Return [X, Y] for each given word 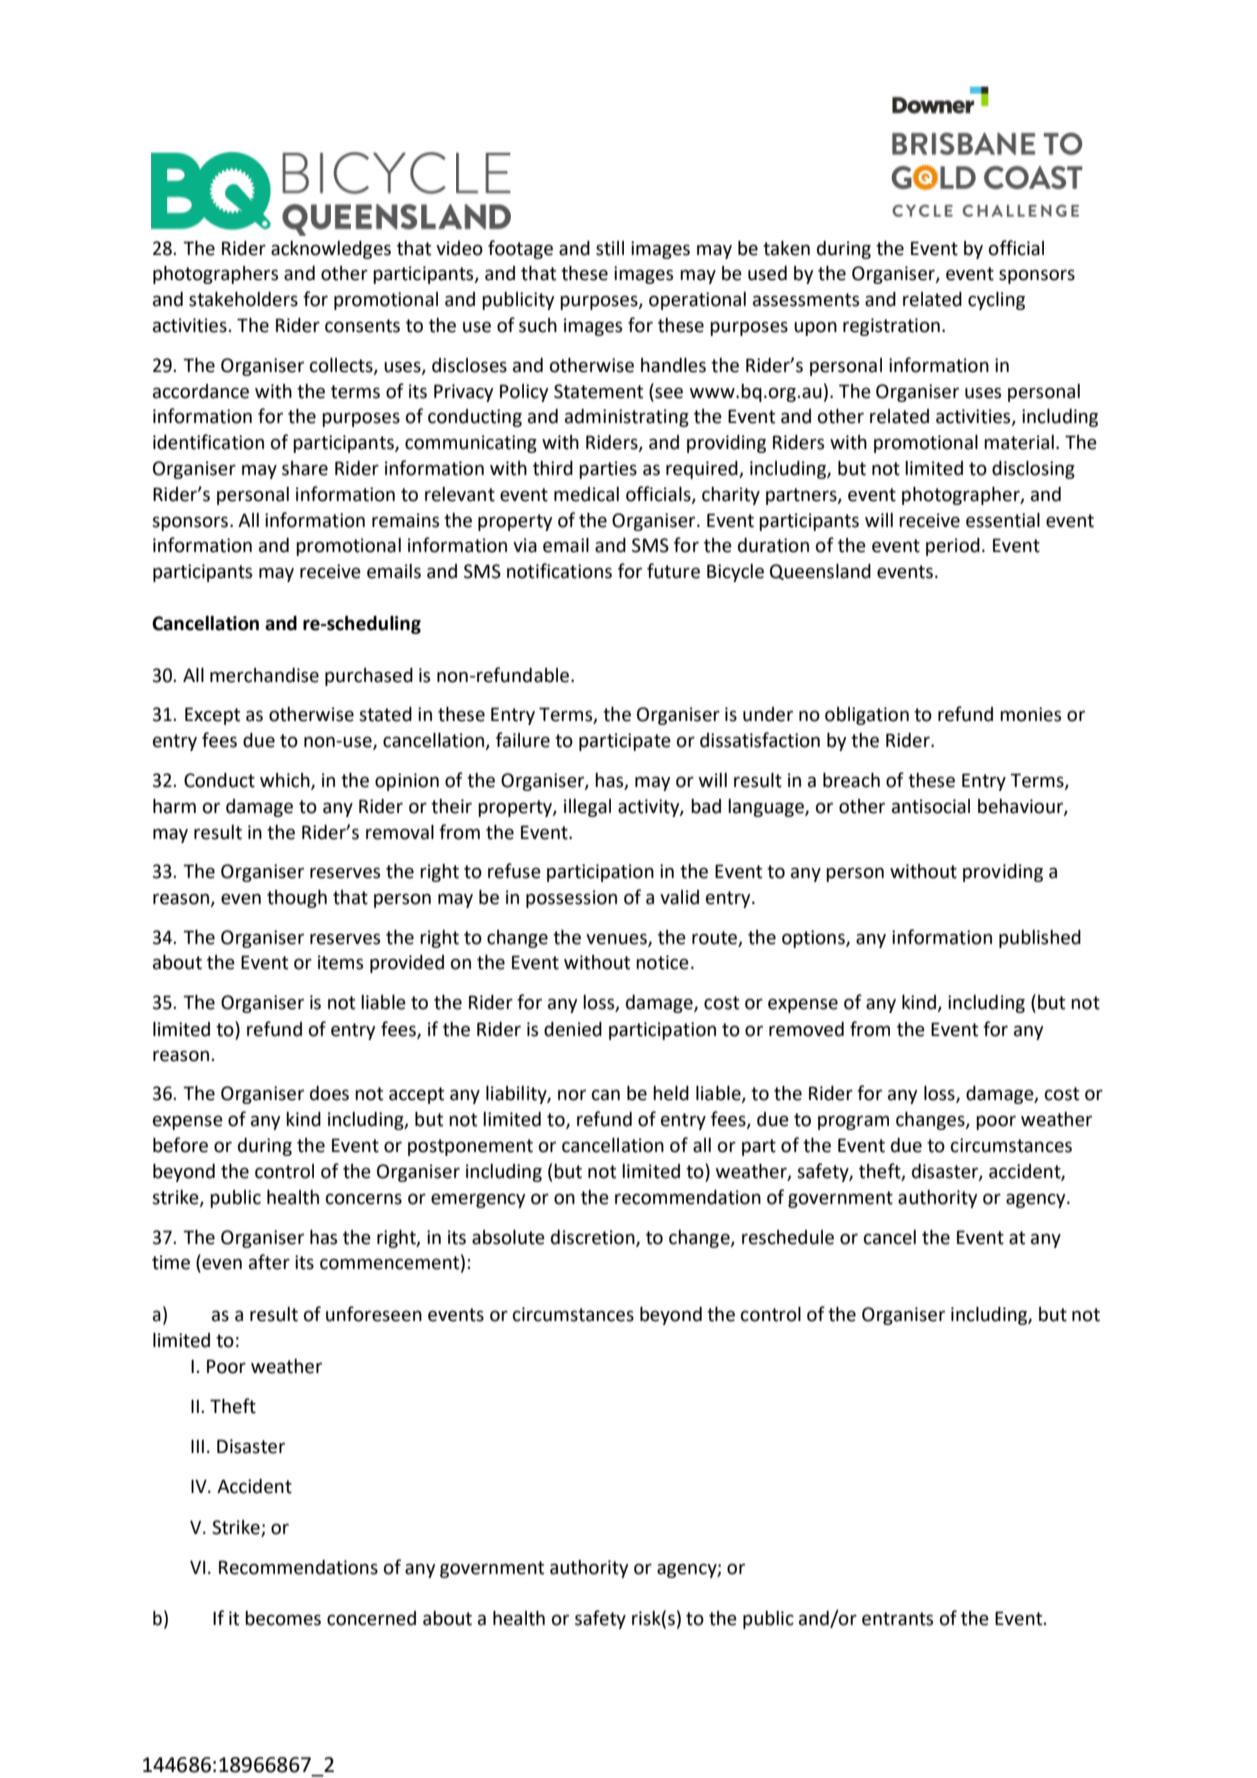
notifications [559, 571]
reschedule [788, 1237]
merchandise [264, 675]
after [269, 1262]
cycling [996, 301]
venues [617, 940]
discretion [594, 1238]
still [610, 248]
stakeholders [243, 299]
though [297, 899]
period [953, 547]
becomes [283, 1618]
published [1040, 939]
